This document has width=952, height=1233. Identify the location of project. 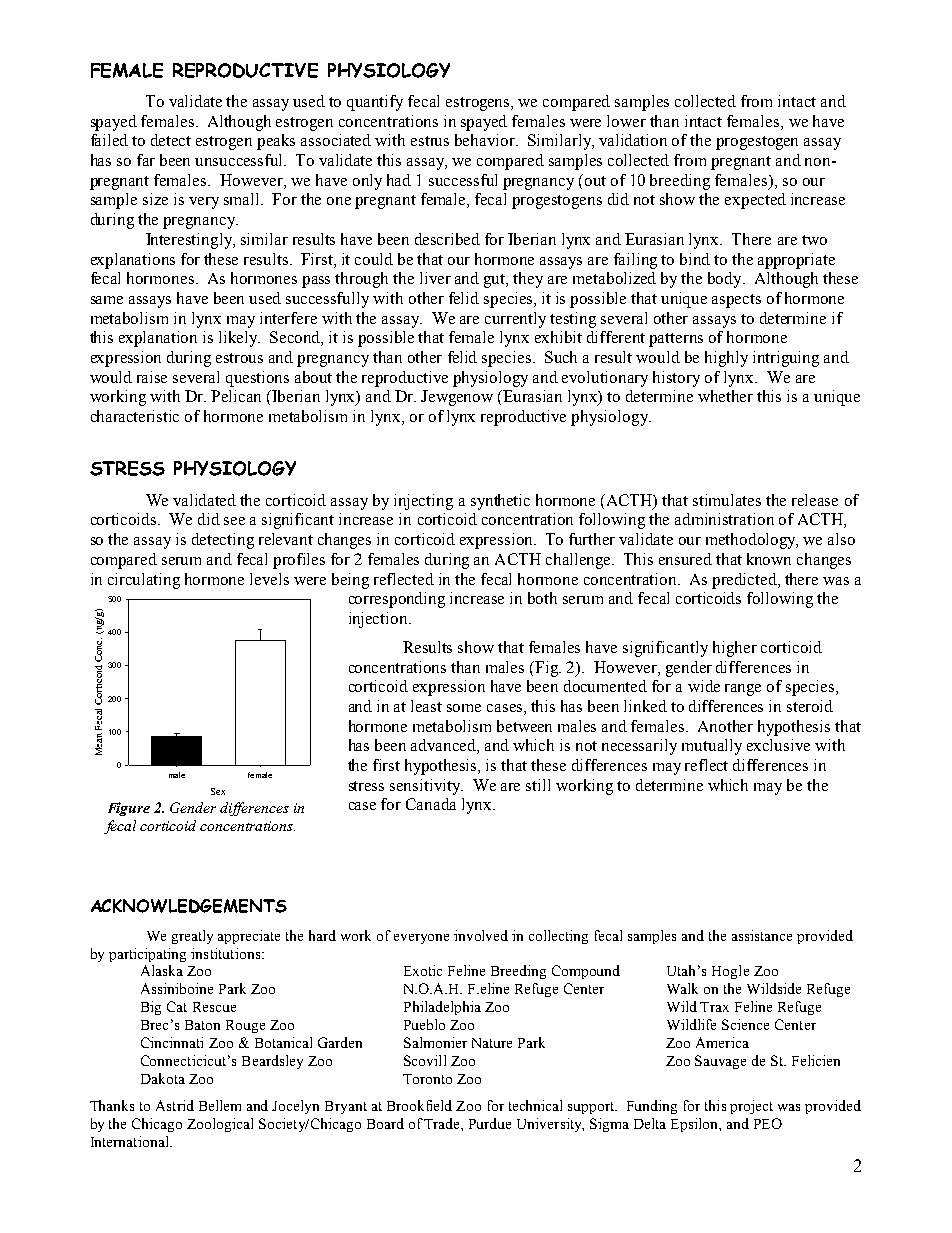
(751, 1107).
